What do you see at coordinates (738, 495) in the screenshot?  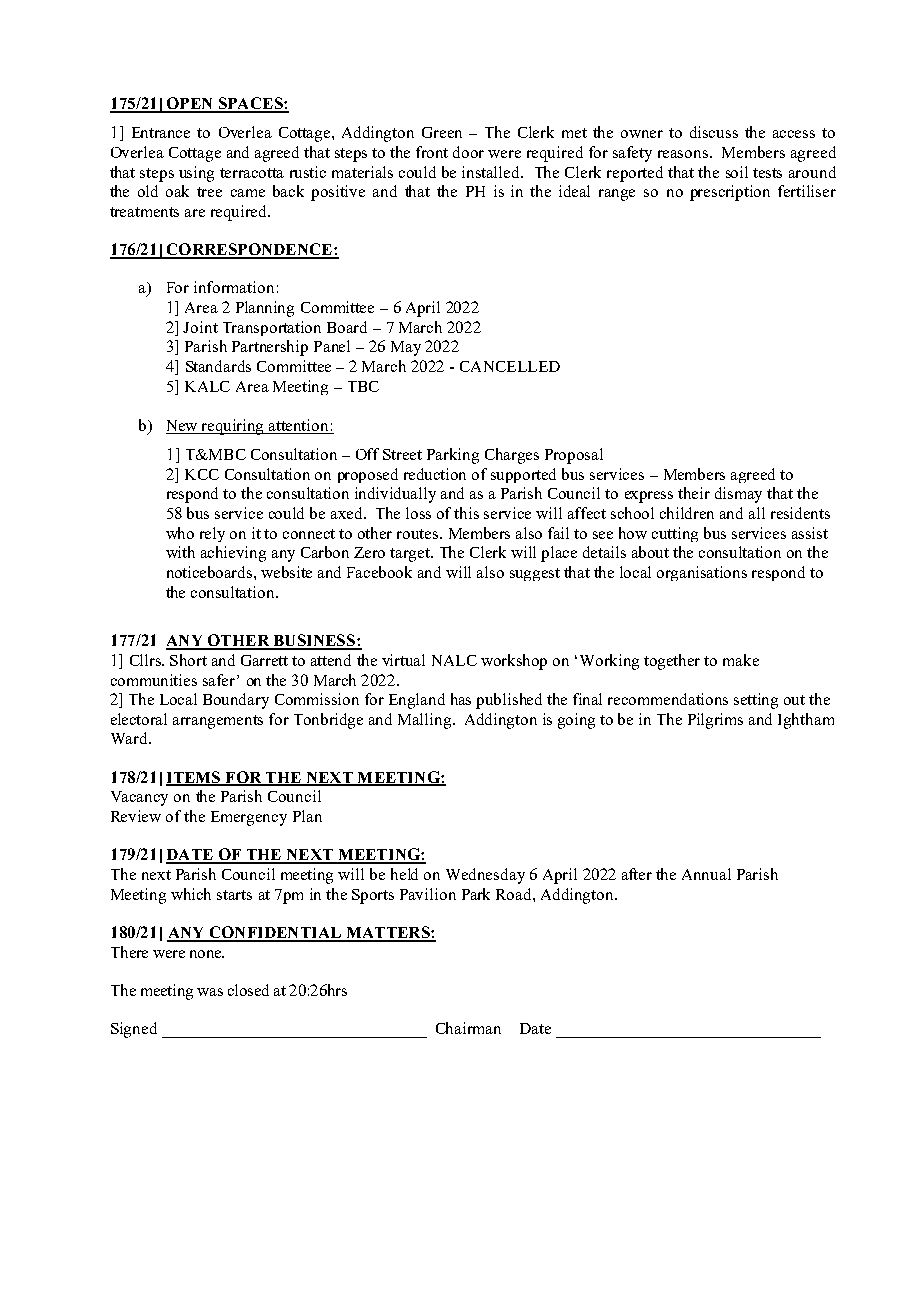 I see `dismay` at bounding box center [738, 495].
